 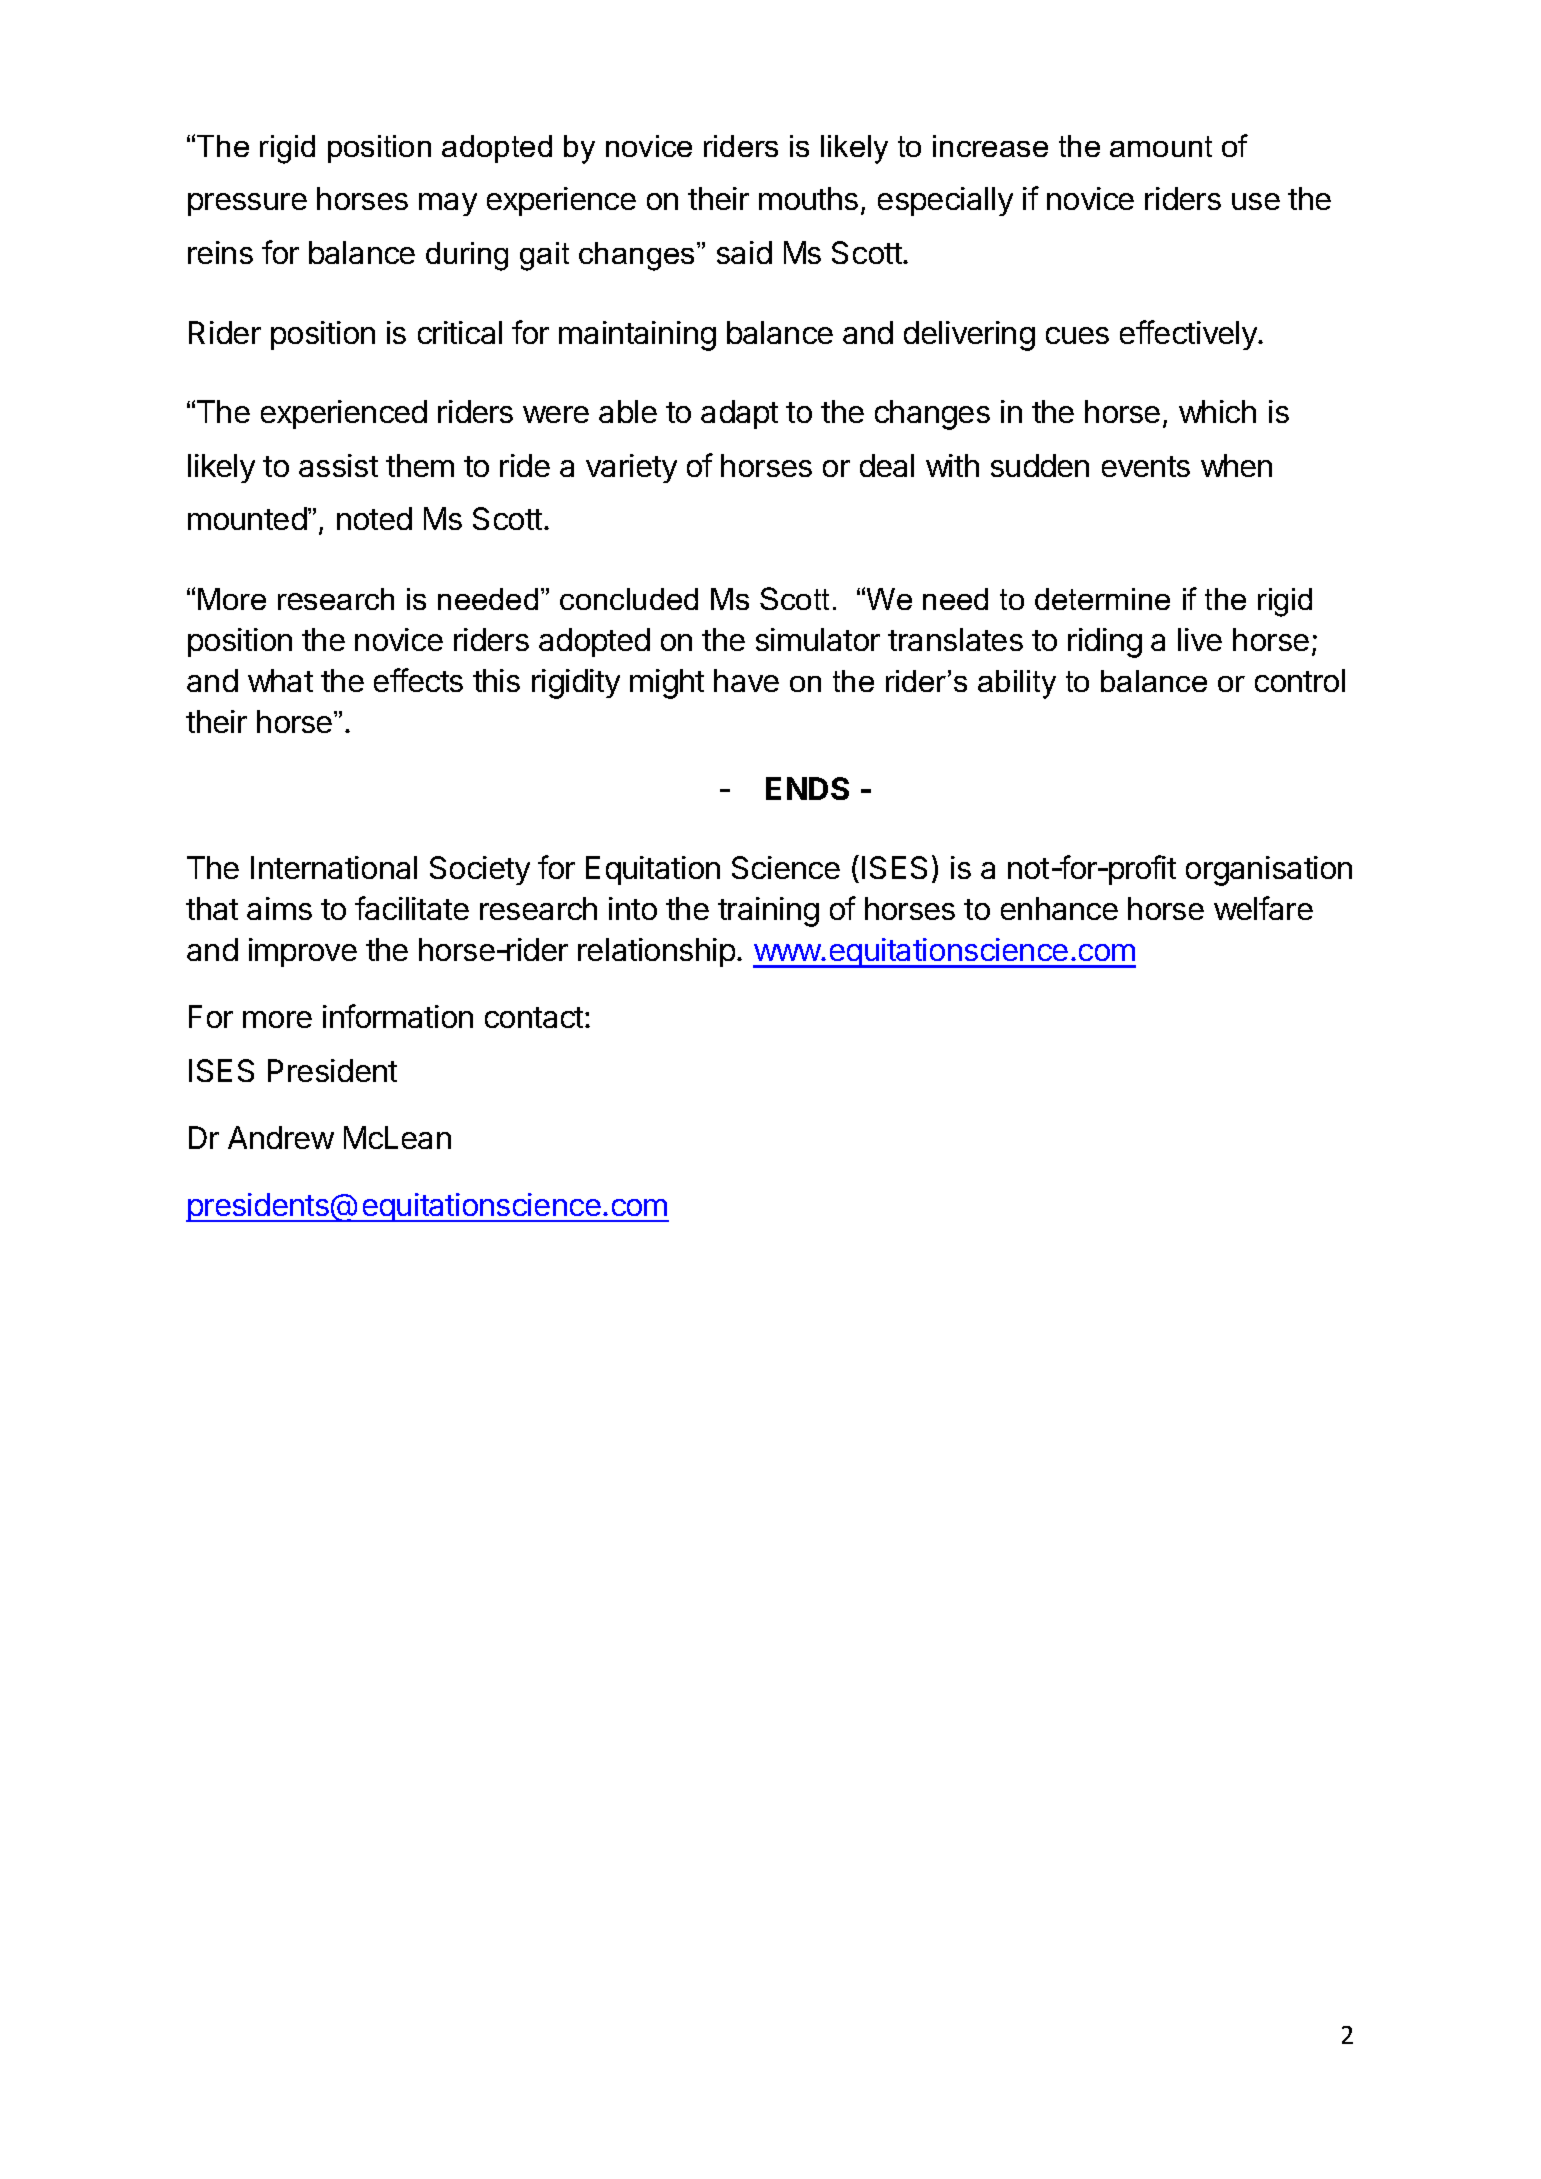 I want to click on mouths, so click(x=808, y=198).
